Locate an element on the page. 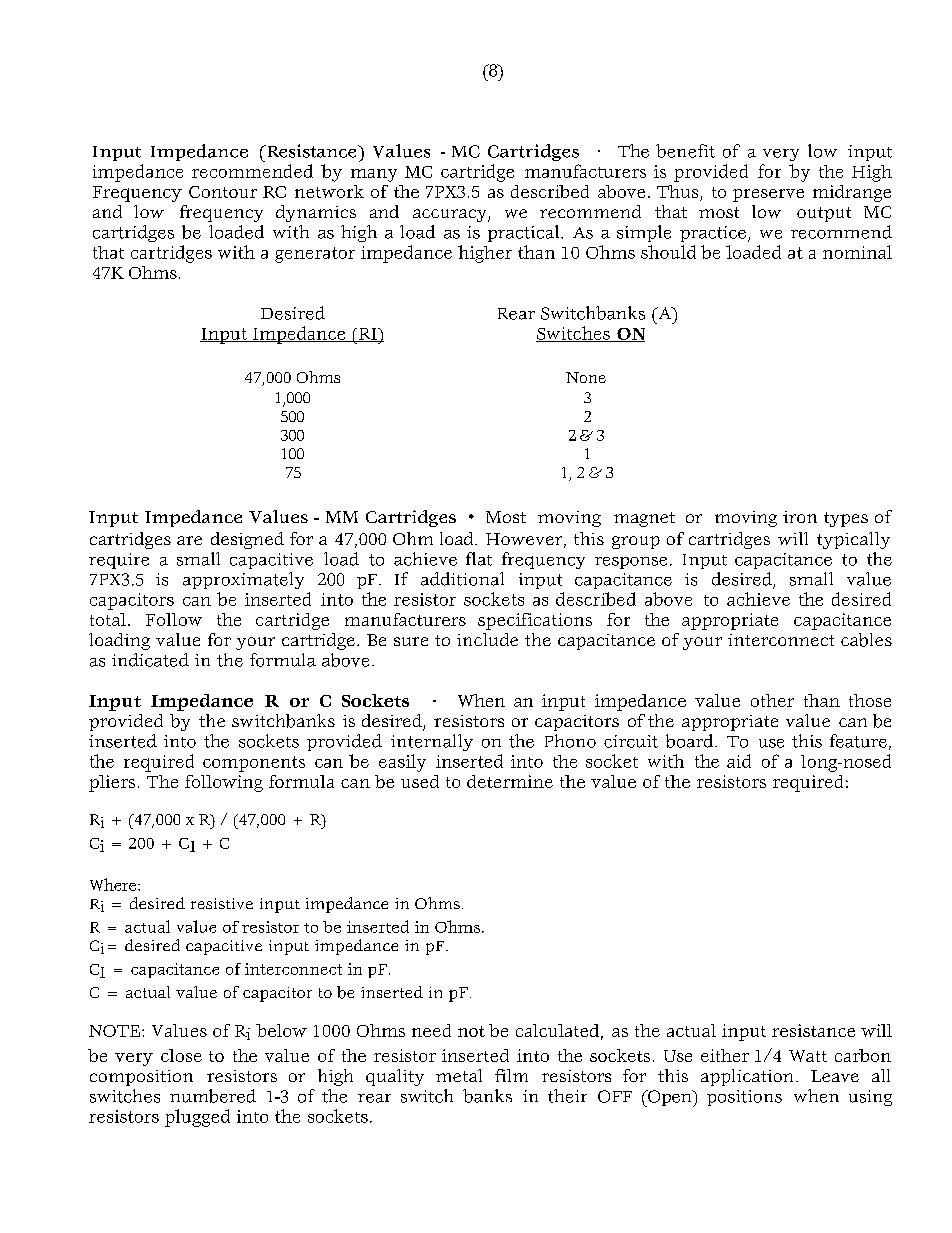 Image resolution: width=952 pixels, height=1233 pixels. practical is located at coordinates (525, 233).
